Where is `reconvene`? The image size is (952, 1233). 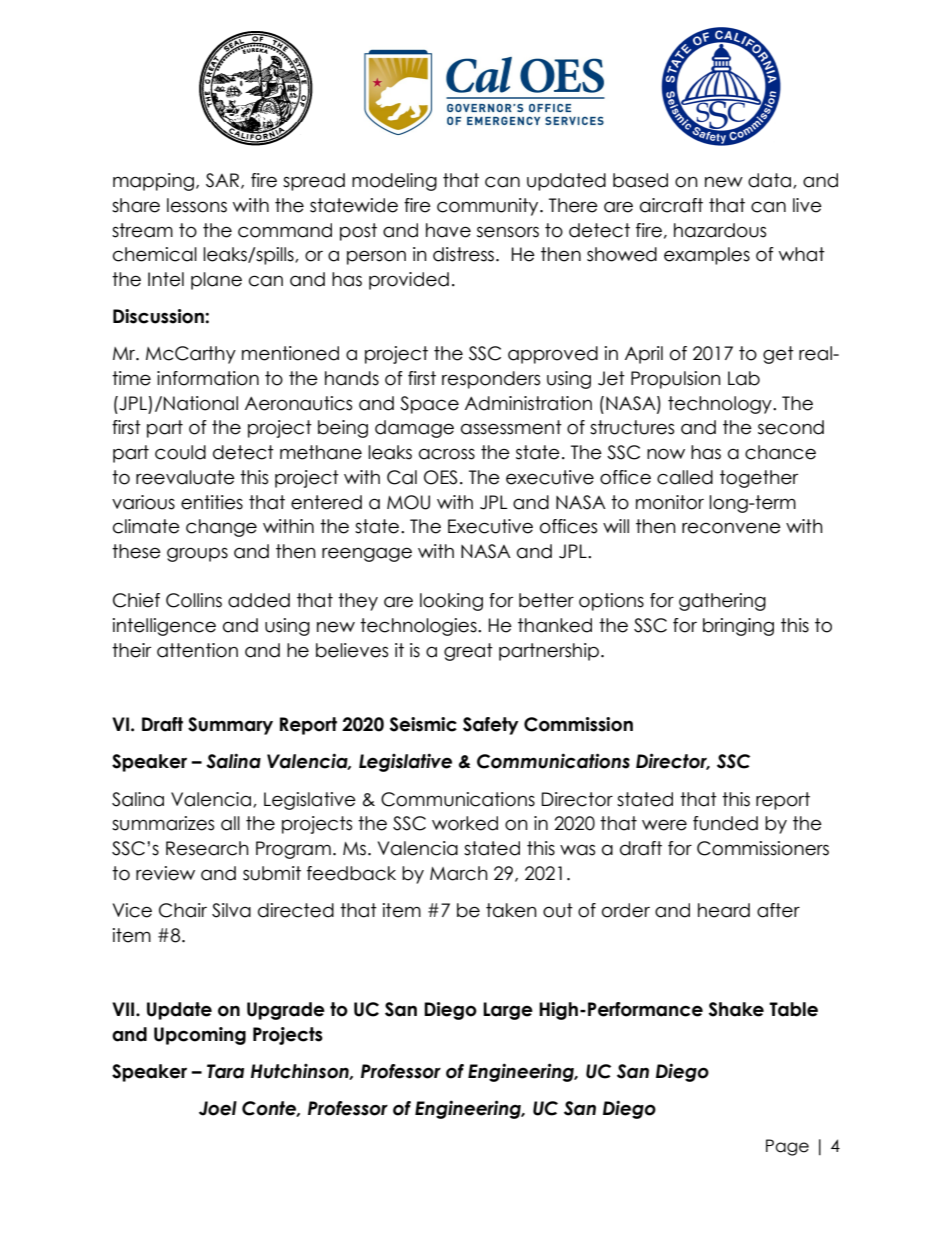 reconvene is located at coordinates (731, 528).
